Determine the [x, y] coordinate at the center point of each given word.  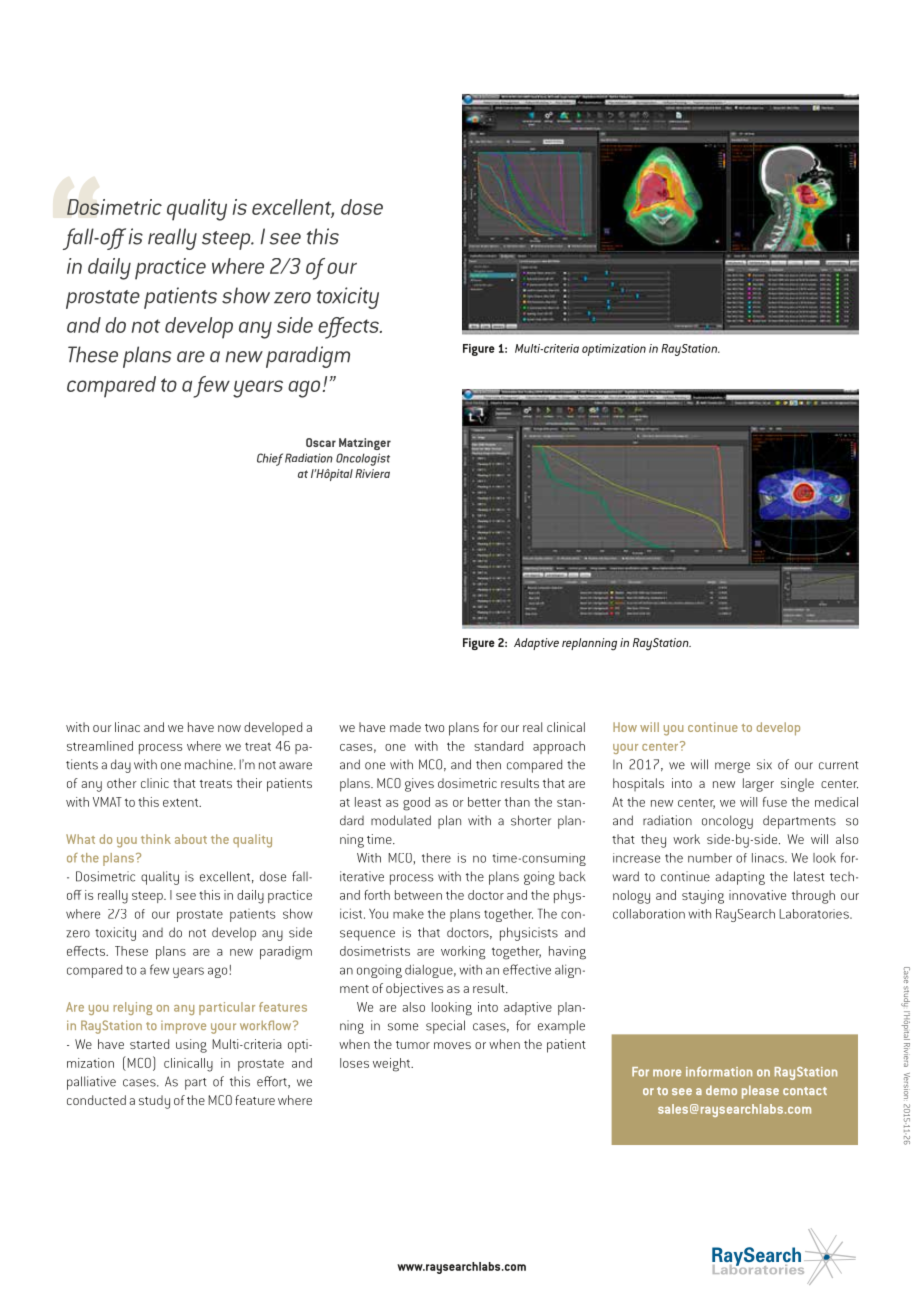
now [229, 728]
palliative [91, 1083]
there [436, 858]
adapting [740, 878]
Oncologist [363, 459]
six [764, 764]
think [156, 839]
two [434, 728]
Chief [270, 459]
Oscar [321, 442]
